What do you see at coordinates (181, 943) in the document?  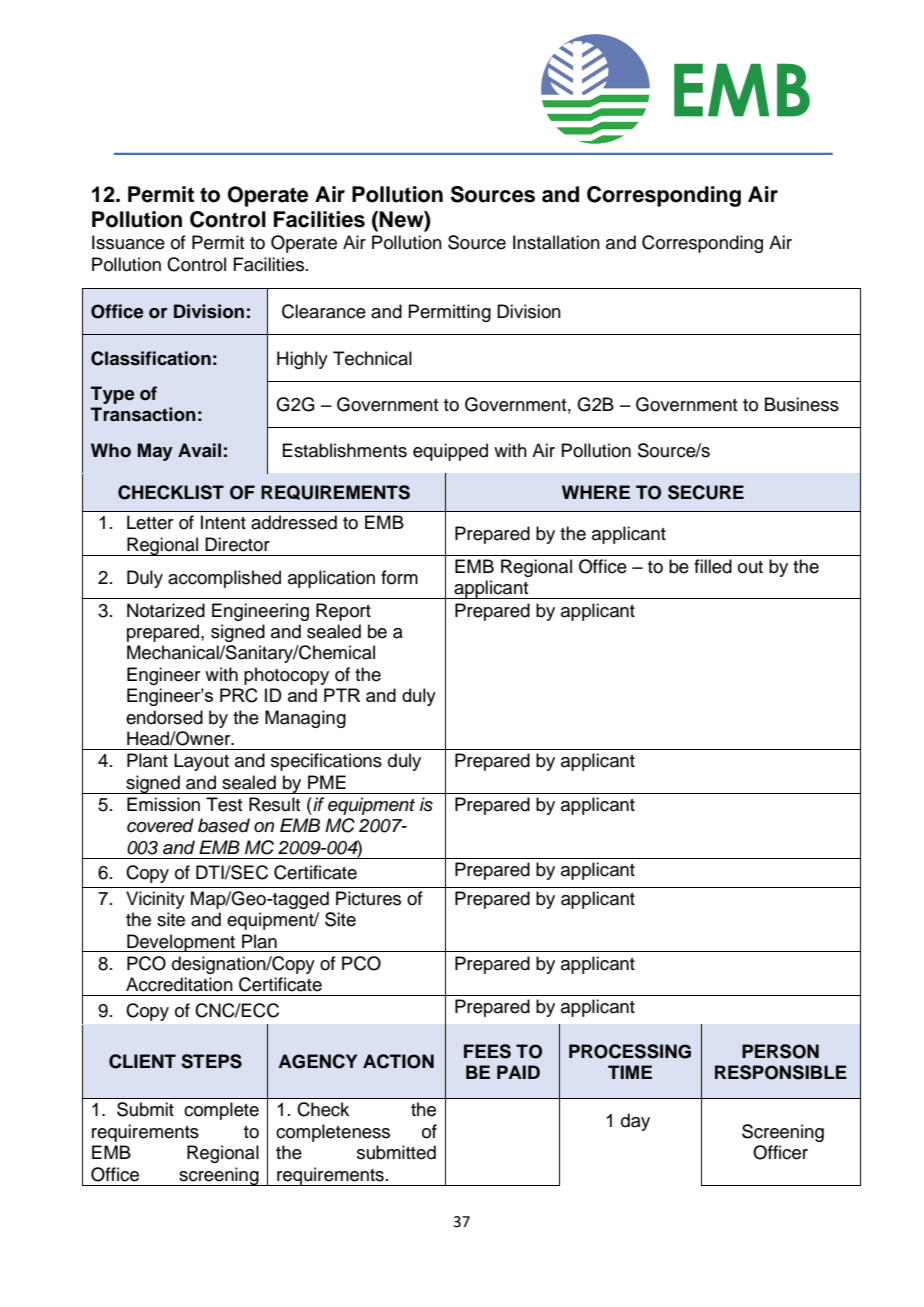 I see `Development` at bounding box center [181, 943].
